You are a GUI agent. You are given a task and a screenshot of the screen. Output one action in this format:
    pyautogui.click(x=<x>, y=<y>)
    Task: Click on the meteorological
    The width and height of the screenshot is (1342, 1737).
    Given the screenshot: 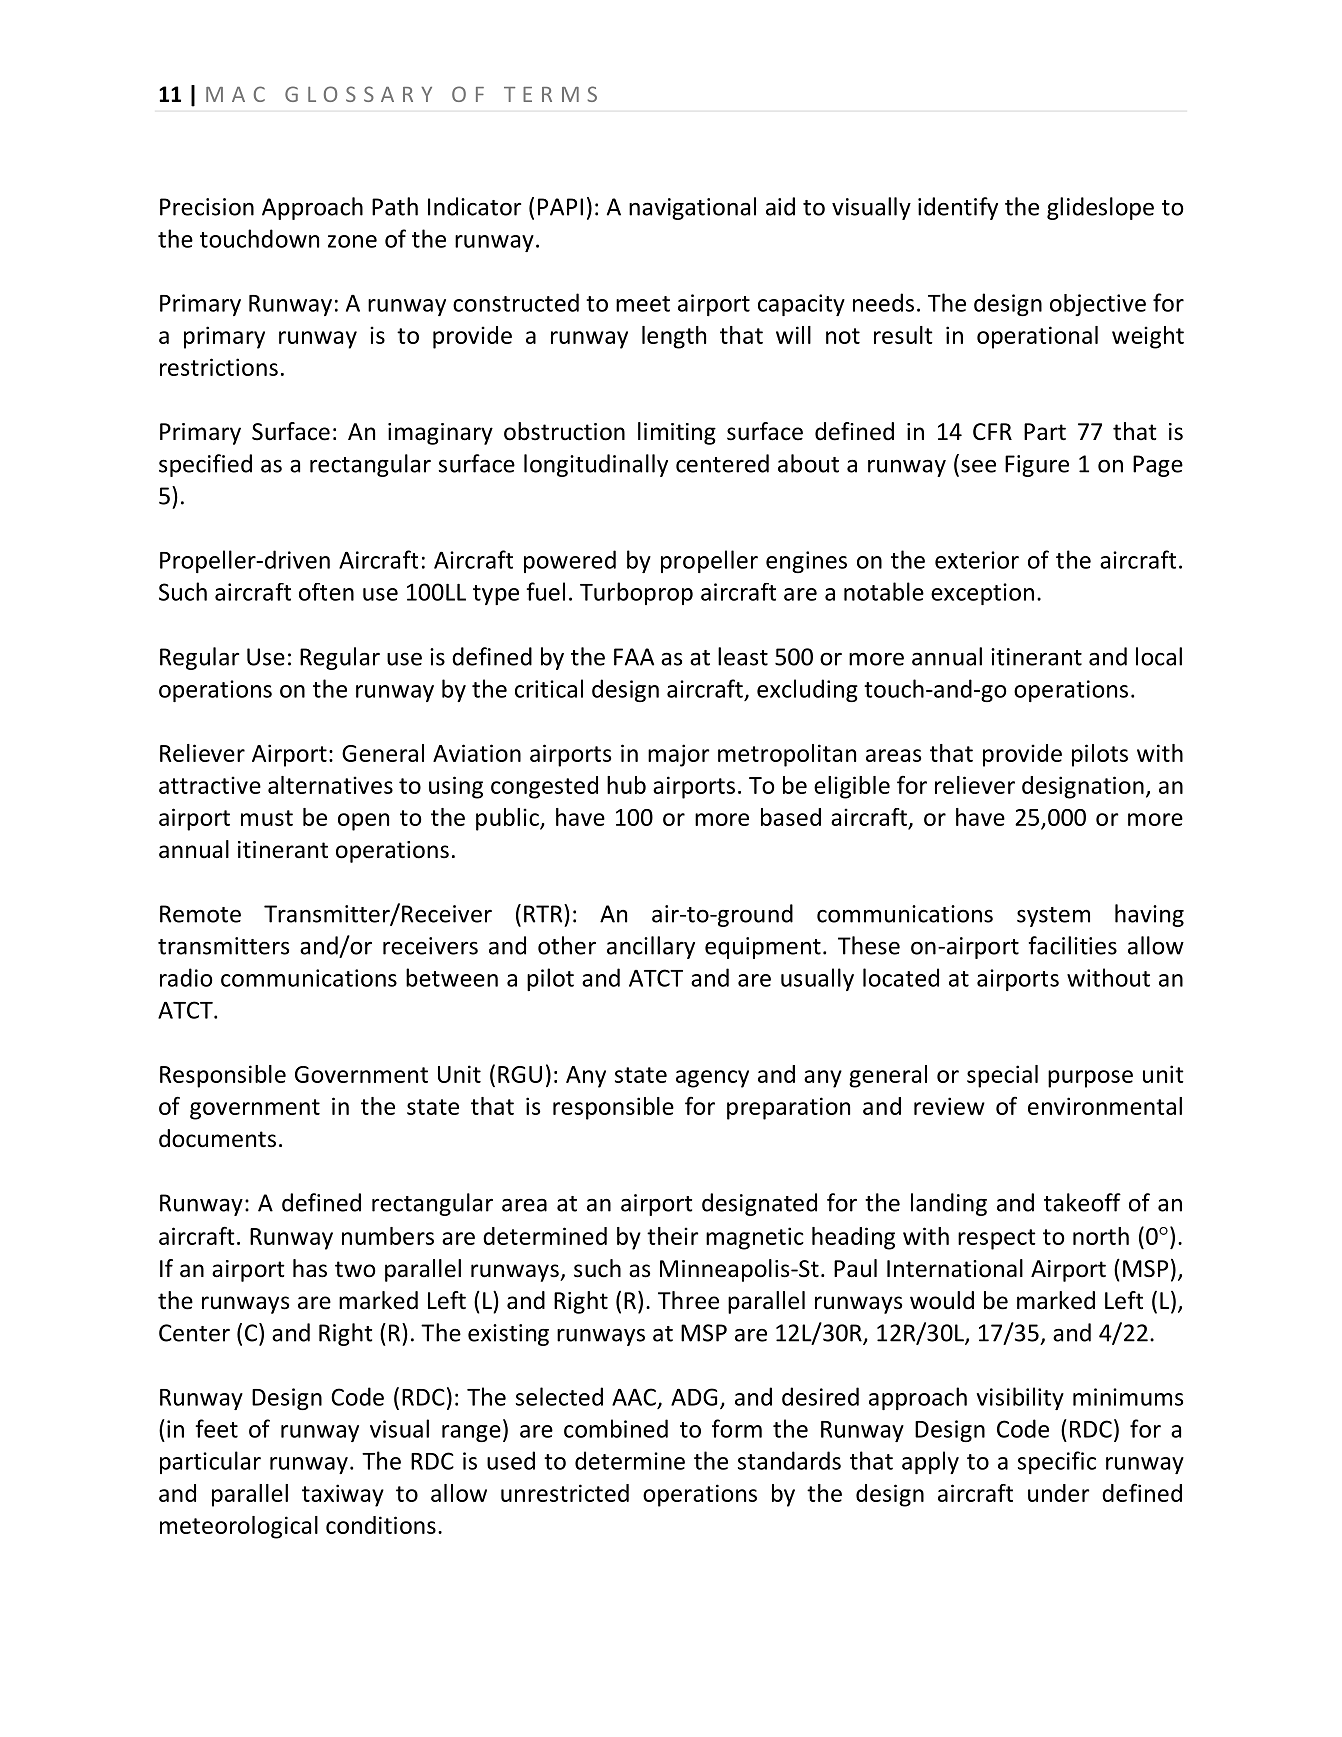 What is the action you would take?
    pyautogui.click(x=239, y=1527)
